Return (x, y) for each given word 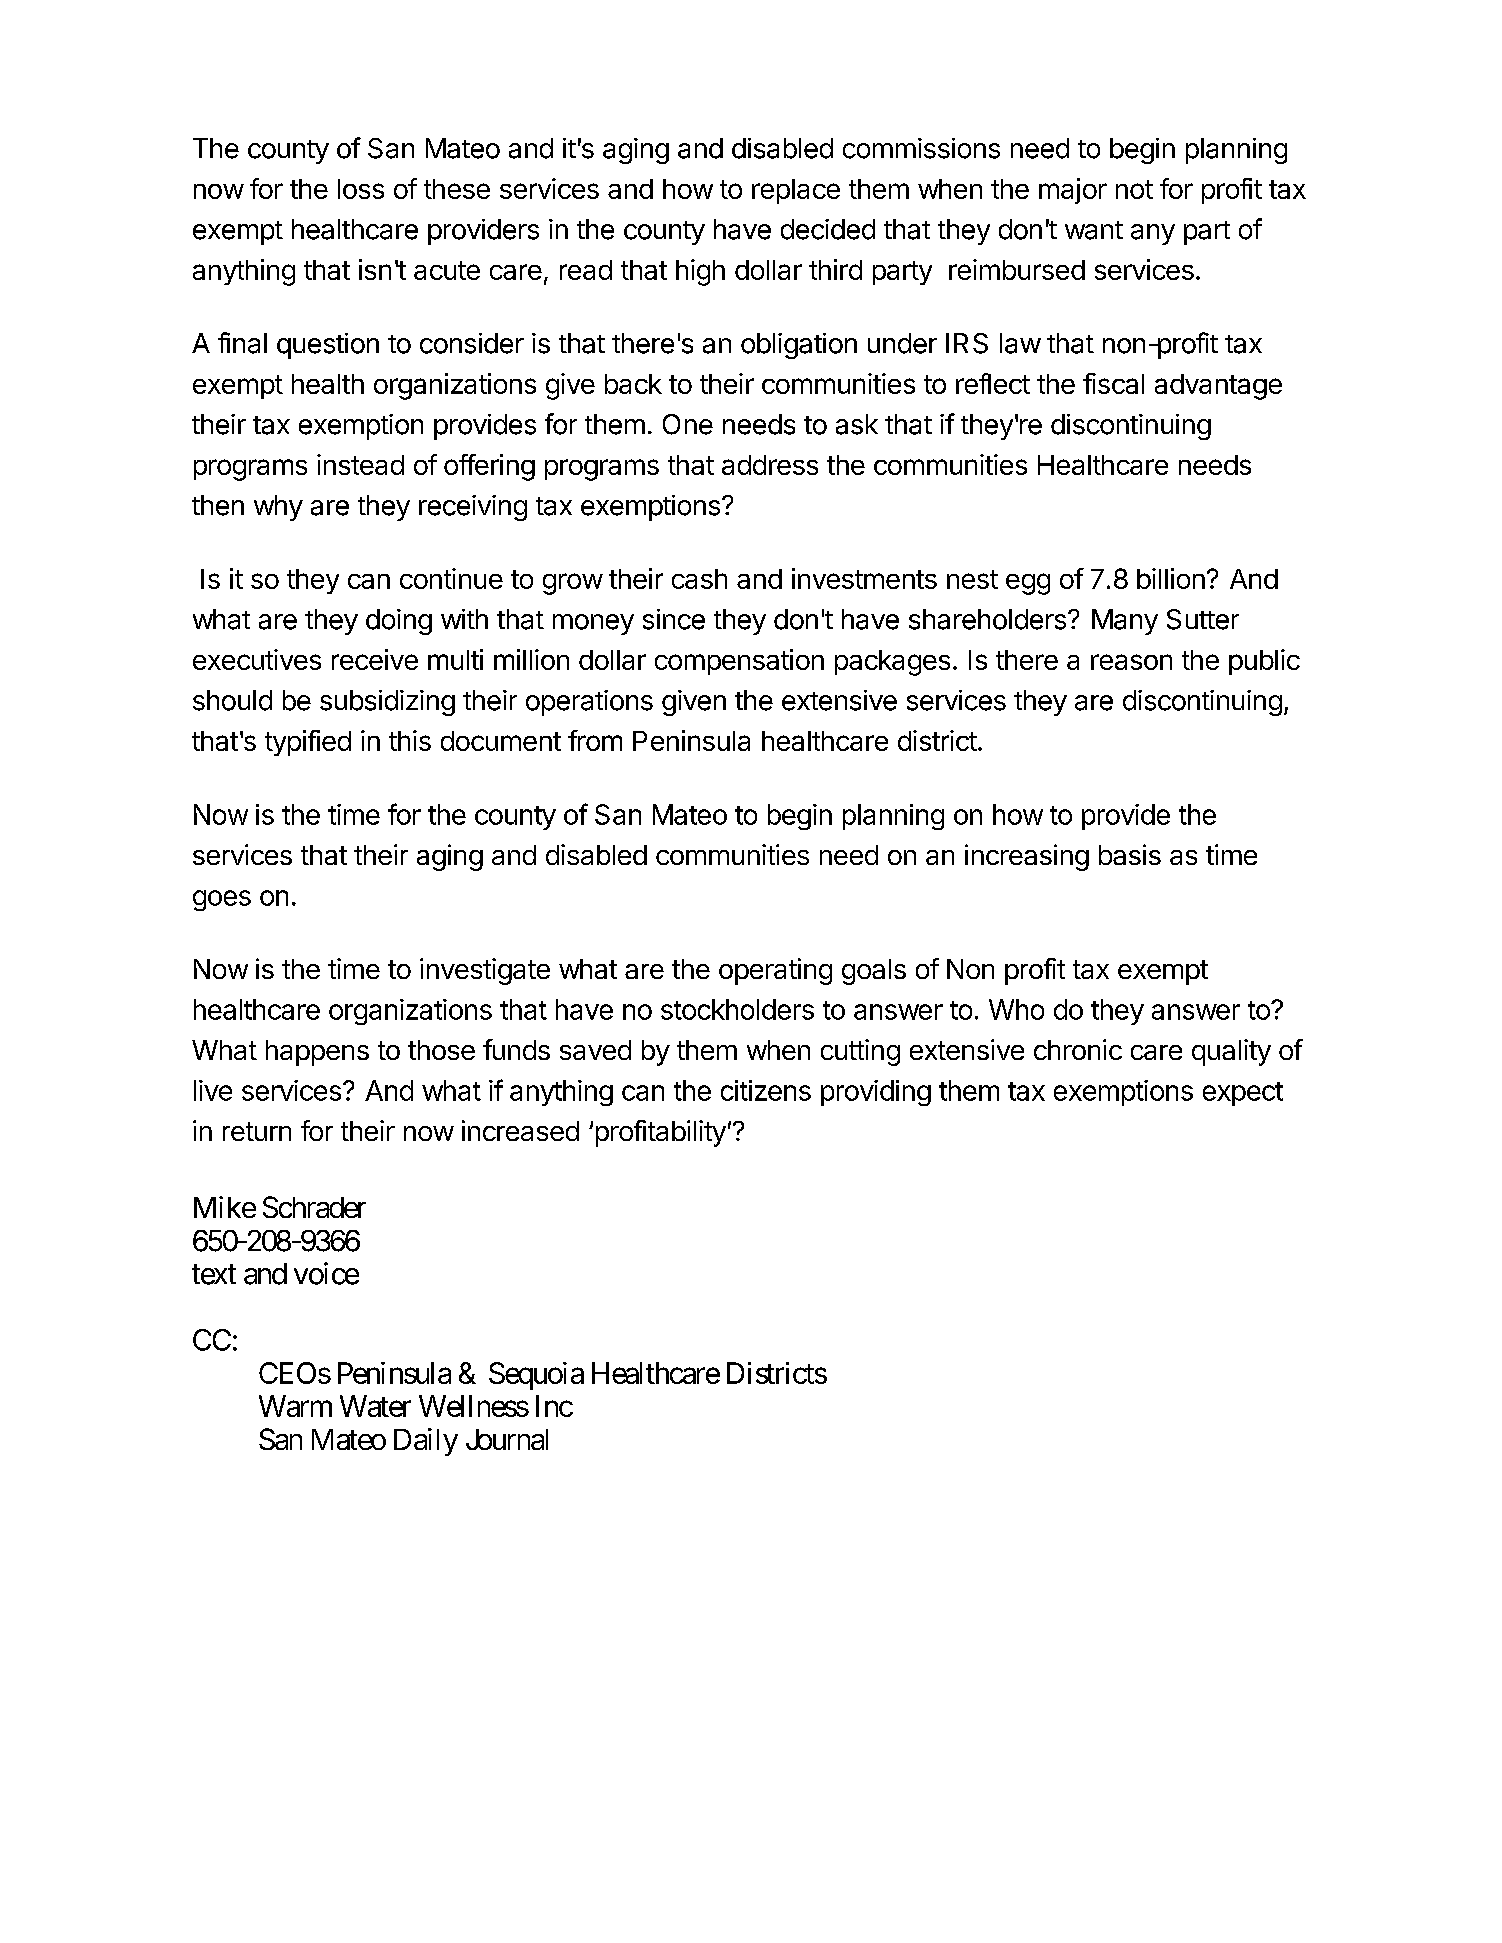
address (770, 465)
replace (796, 191)
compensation (739, 662)
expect (1243, 1094)
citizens (766, 1090)
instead (360, 464)
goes (222, 900)
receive (375, 659)
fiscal (1113, 383)
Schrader (314, 1207)
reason (1131, 662)
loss (361, 189)
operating (775, 971)
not (1134, 189)
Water (375, 1406)
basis (1130, 854)
